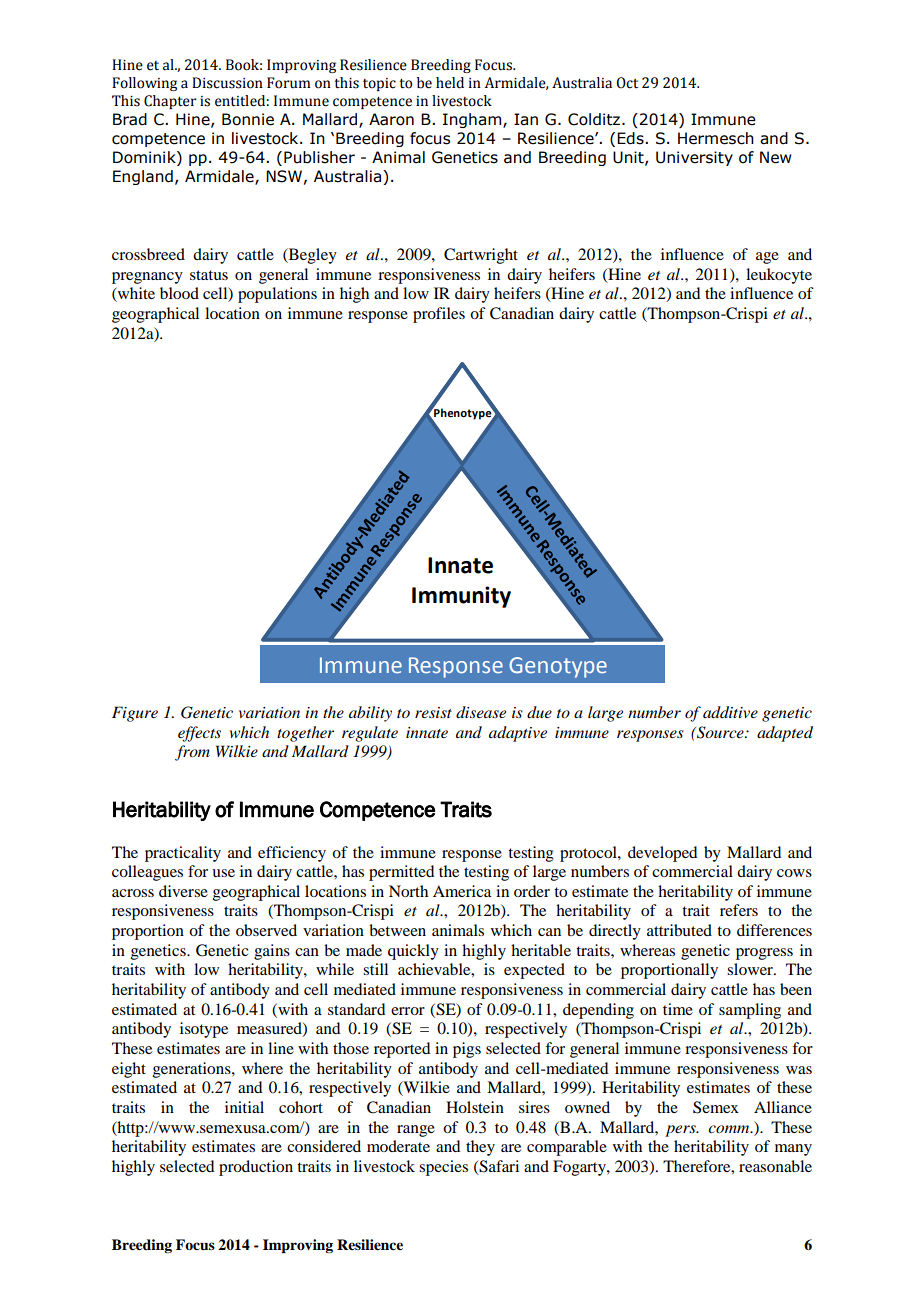 The image size is (924, 1308). I want to click on they, so click(480, 1148).
